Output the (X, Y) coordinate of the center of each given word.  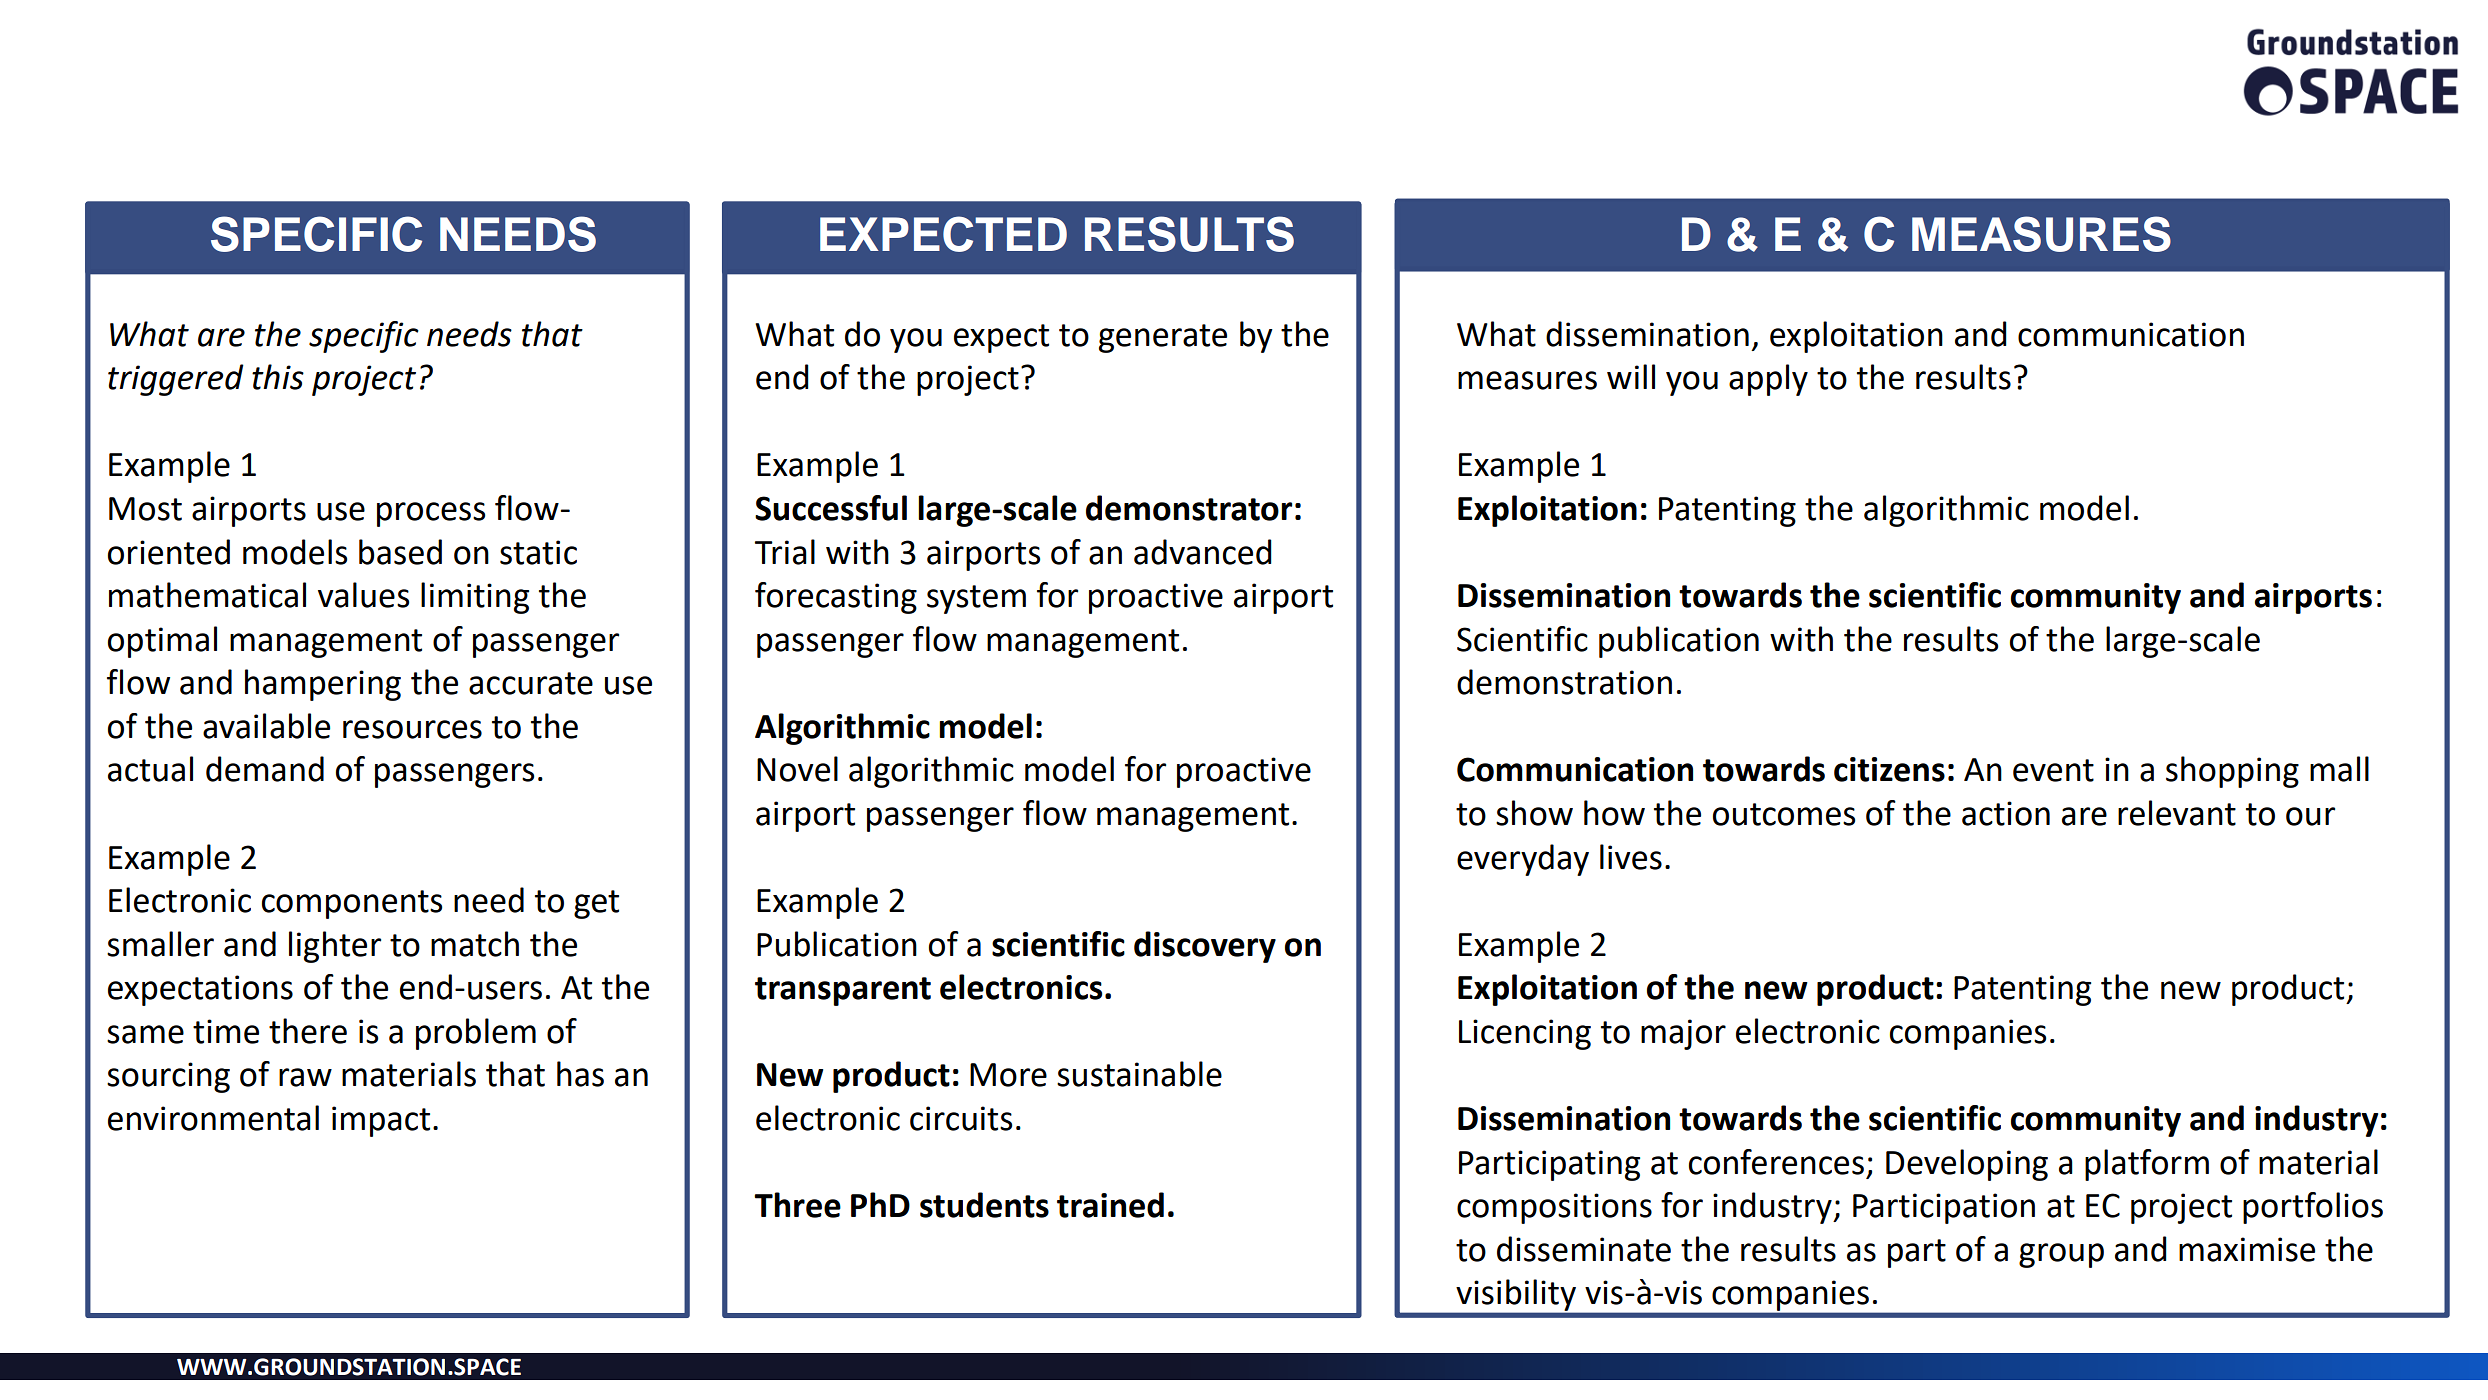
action (2006, 813)
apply (1768, 380)
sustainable (1139, 1074)
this (278, 377)
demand (265, 769)
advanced (1203, 552)
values (363, 595)
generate (1163, 338)
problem (476, 1034)
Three (797, 1205)
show (1534, 813)
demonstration (1564, 682)
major (1683, 1034)
